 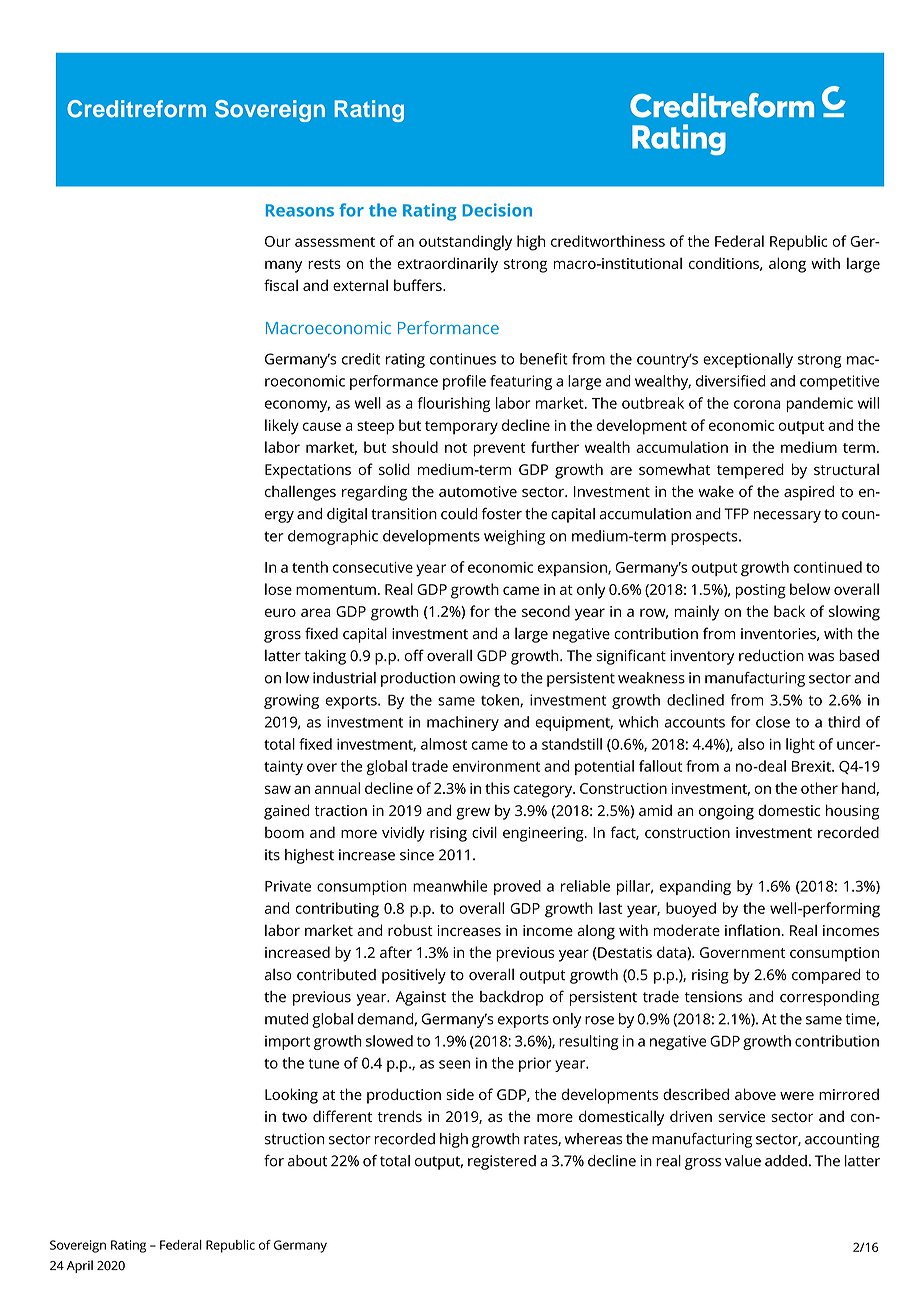 What do you see at coordinates (826, 976) in the screenshot?
I see `compared` at bounding box center [826, 976].
